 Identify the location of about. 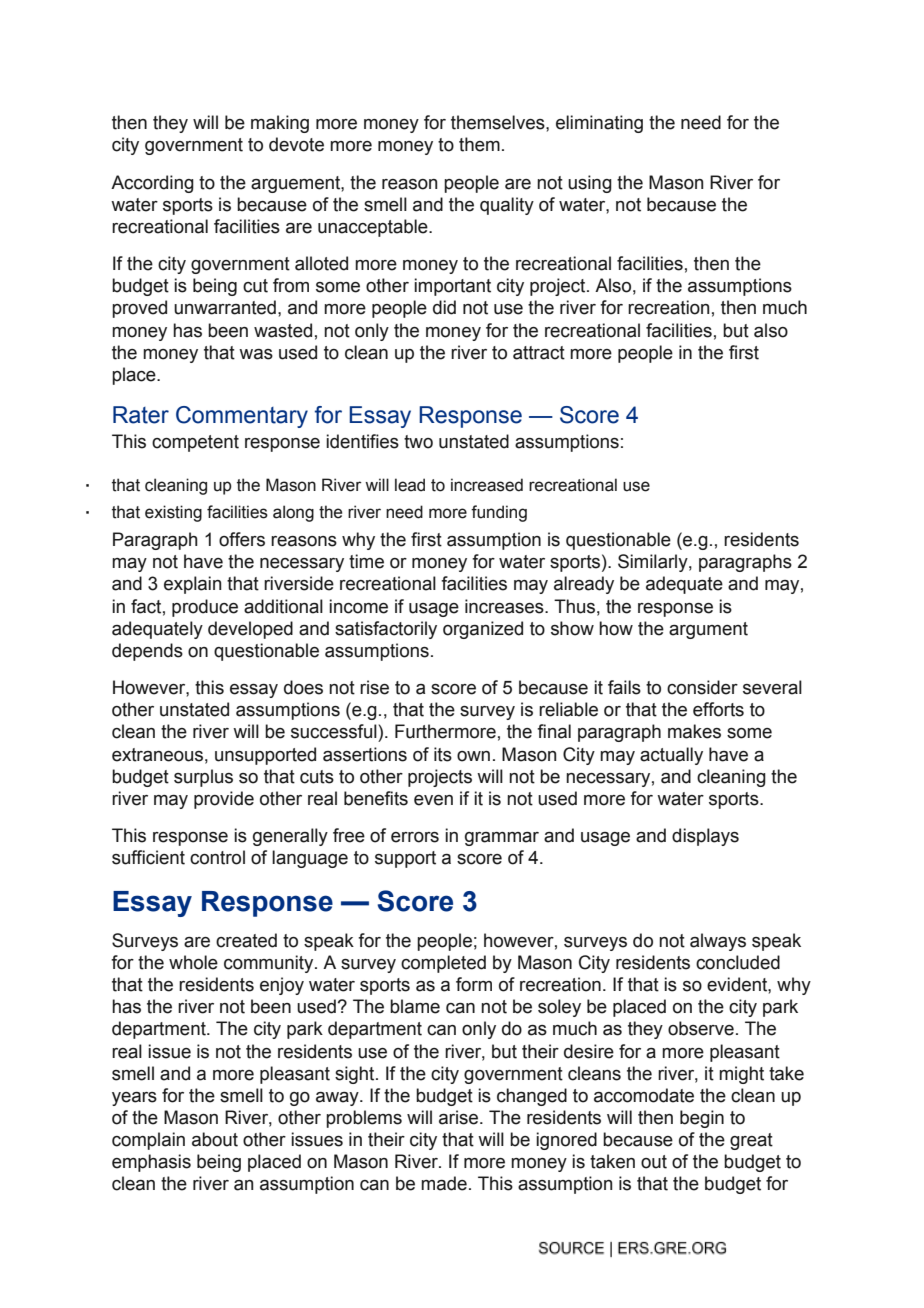
(215, 1139).
